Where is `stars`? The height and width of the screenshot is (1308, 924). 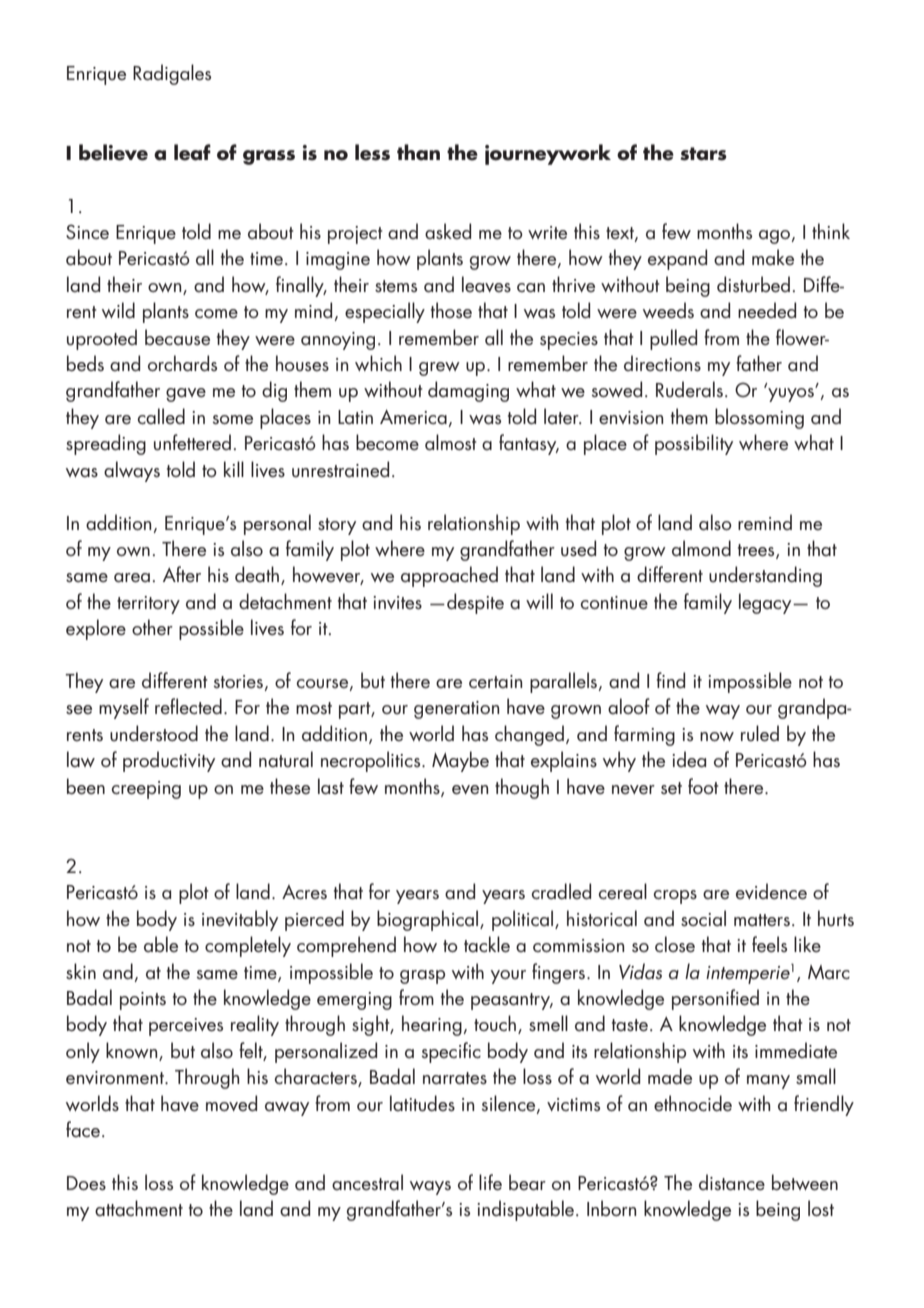
stars is located at coordinates (703, 154).
